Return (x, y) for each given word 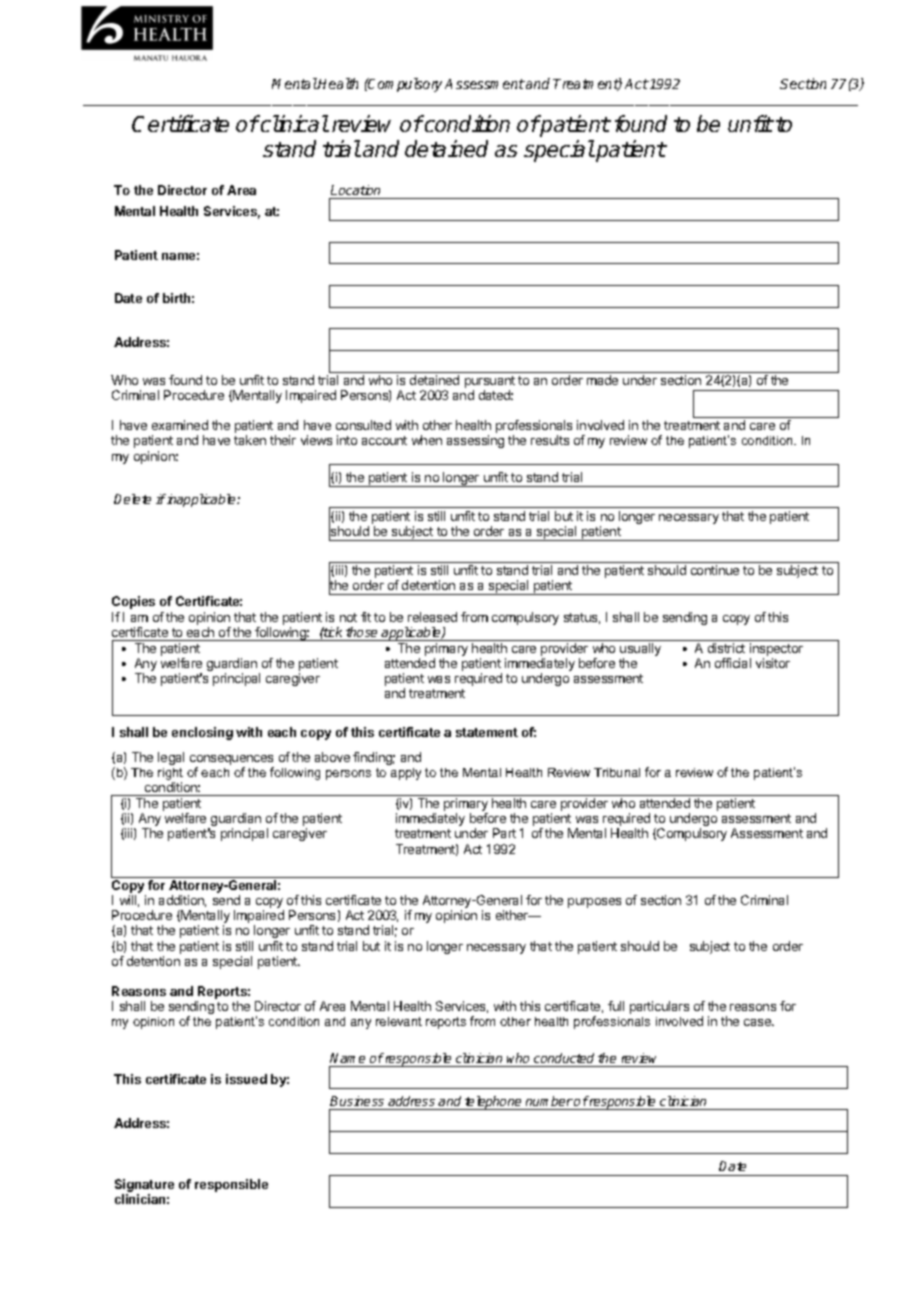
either (513, 915)
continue (715, 570)
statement (487, 732)
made (602, 380)
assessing (475, 441)
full (616, 1006)
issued (246, 1079)
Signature (144, 1185)
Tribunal (617, 772)
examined (180, 425)
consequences (231, 760)
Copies (133, 602)
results (550, 440)
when (427, 440)
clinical (294, 123)
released (432, 617)
